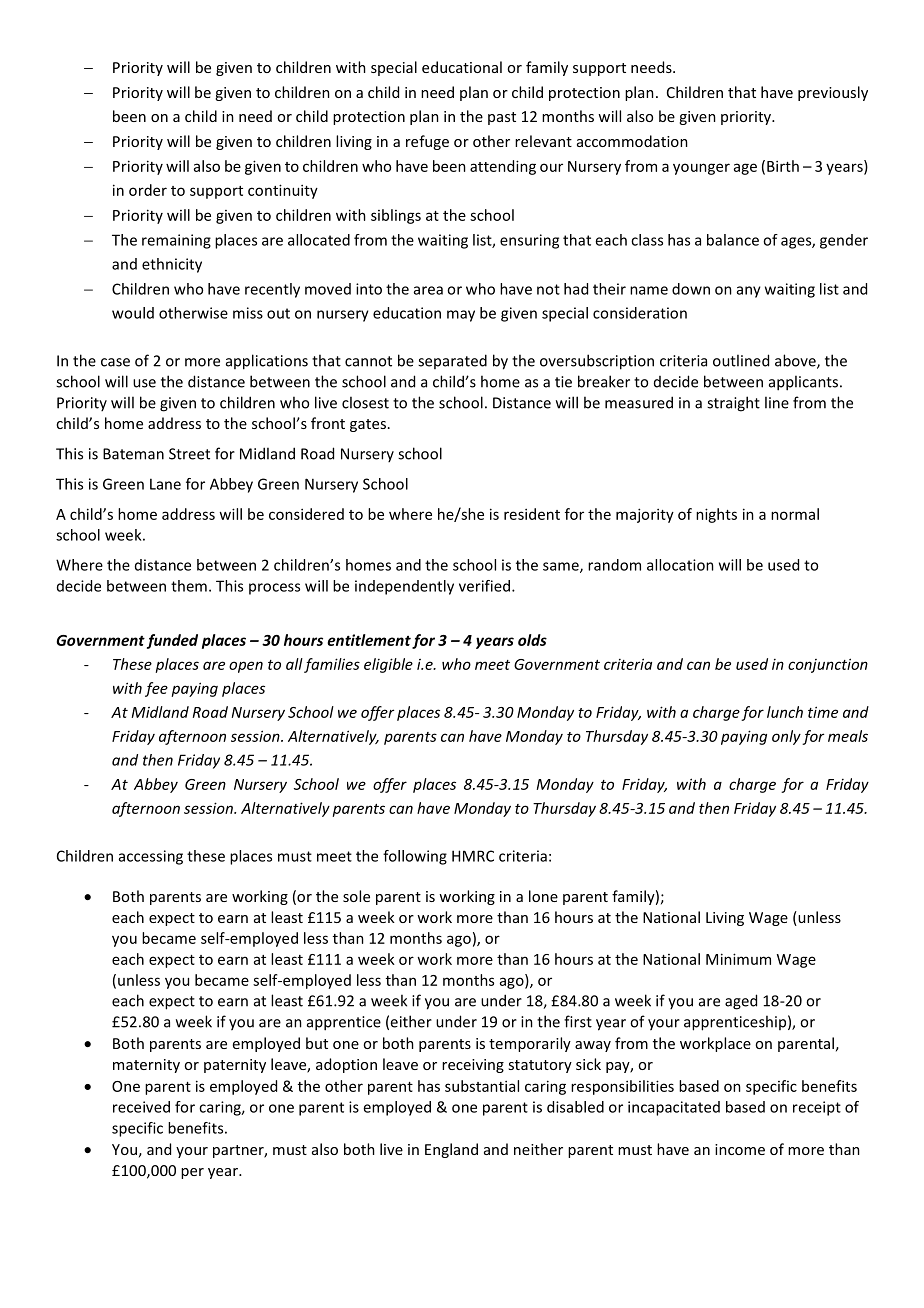  I want to click on per, so click(192, 1173).
